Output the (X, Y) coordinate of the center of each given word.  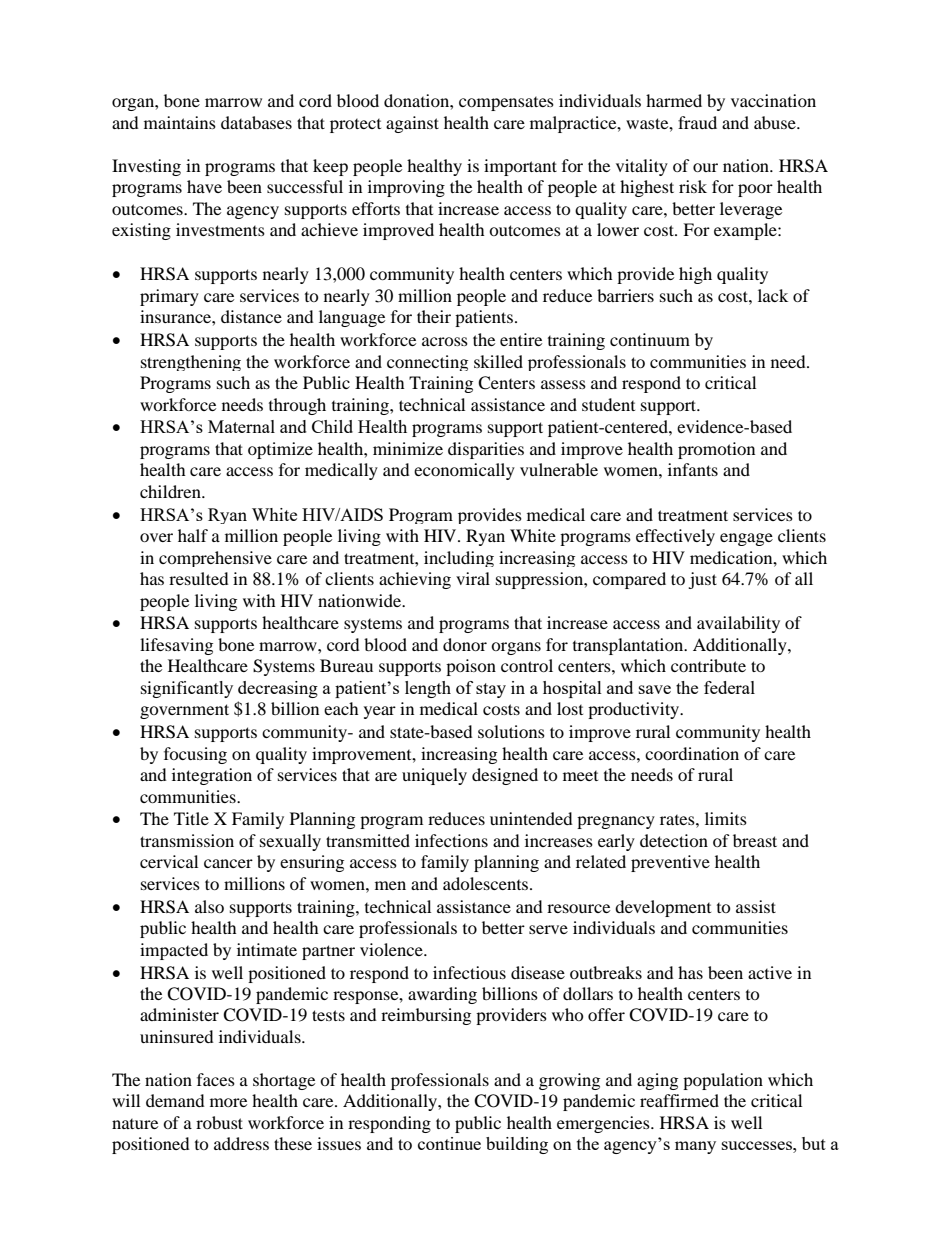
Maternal (241, 426)
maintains (180, 122)
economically (464, 471)
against (412, 124)
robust (219, 1122)
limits (726, 818)
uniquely (434, 776)
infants (693, 469)
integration (212, 776)
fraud (697, 122)
